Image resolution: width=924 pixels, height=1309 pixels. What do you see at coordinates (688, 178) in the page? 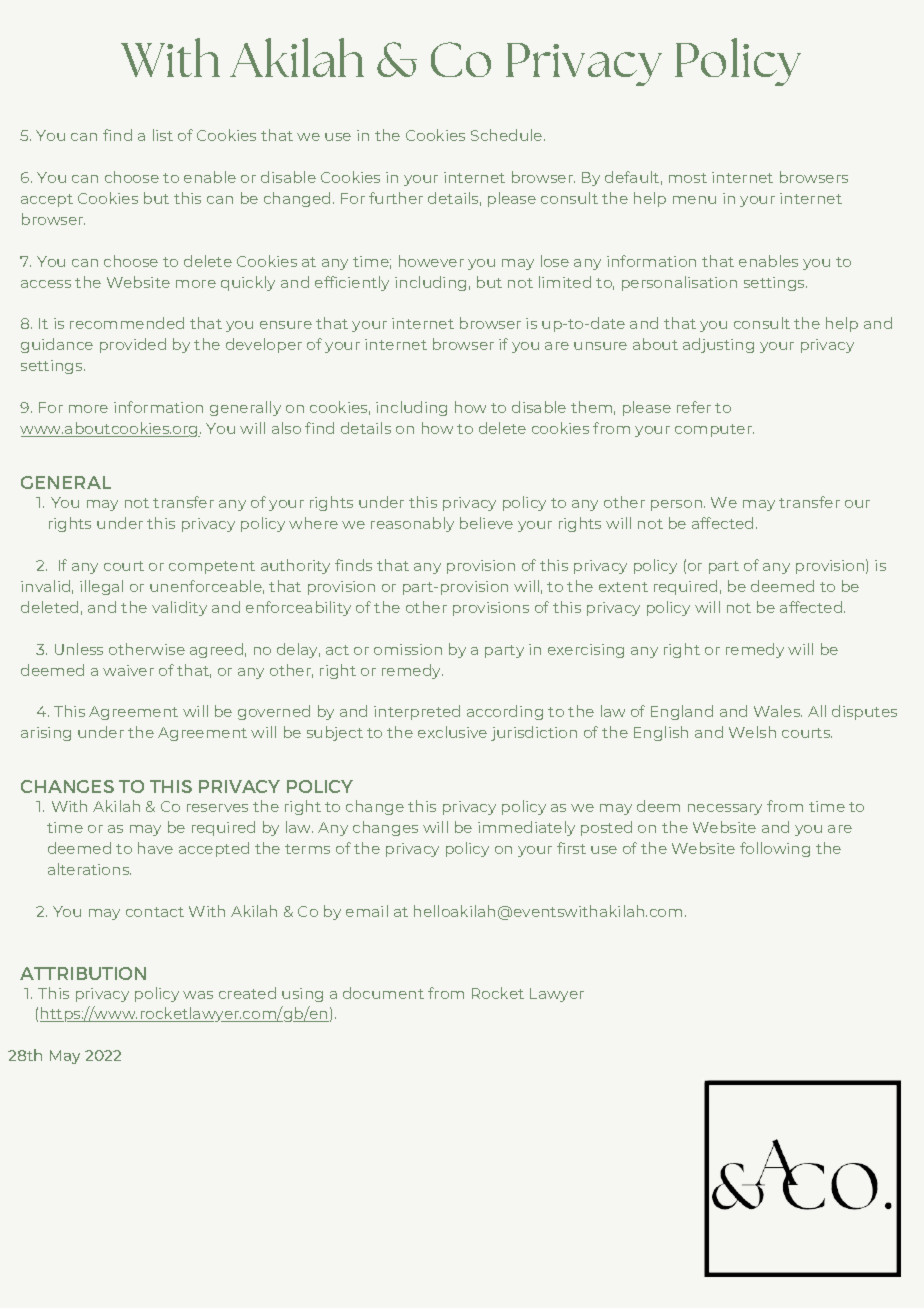
I see `most` at bounding box center [688, 178].
